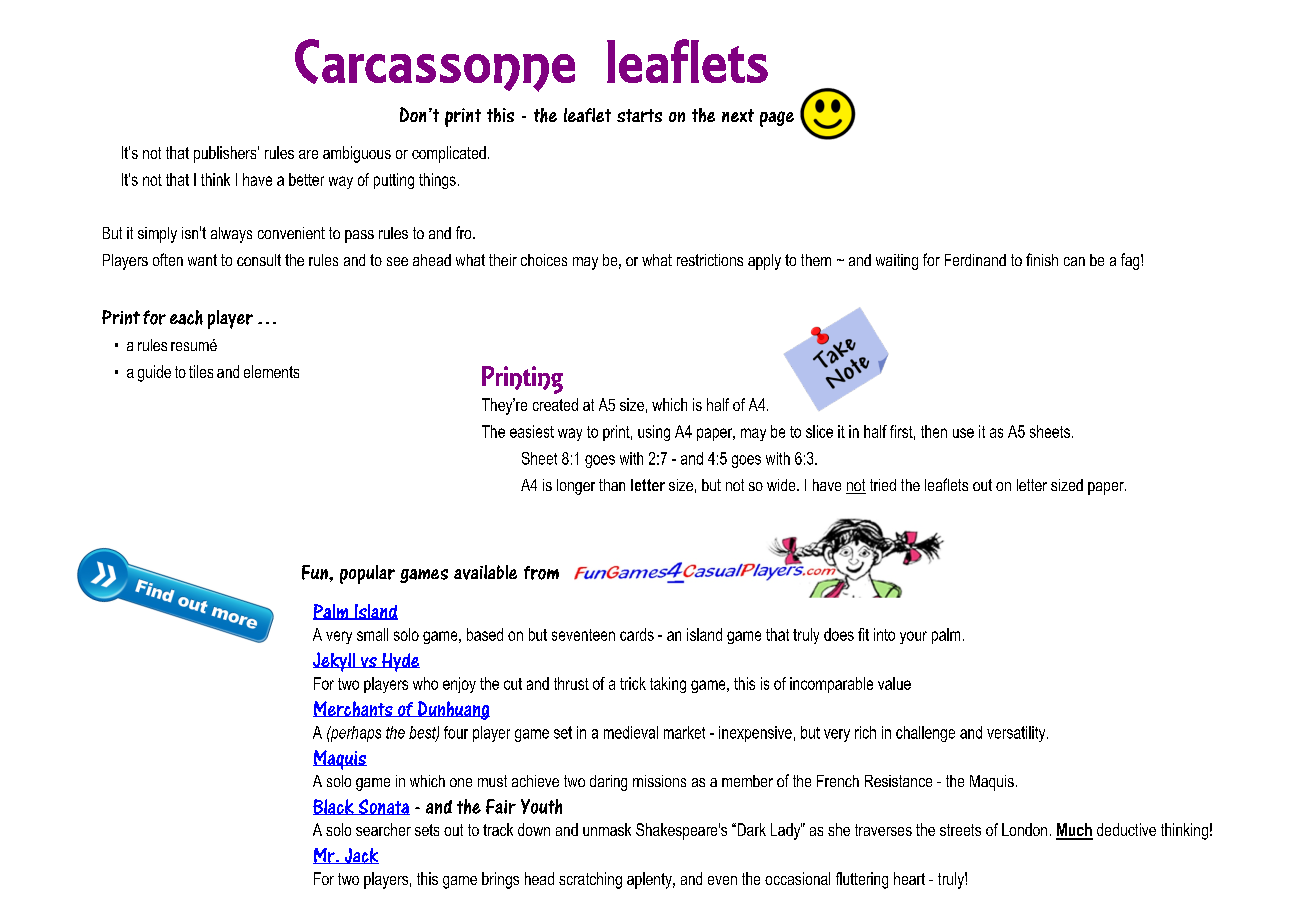 The image size is (1311, 924). Describe the element at coordinates (271, 371) in the document. I see `elements` at that location.
